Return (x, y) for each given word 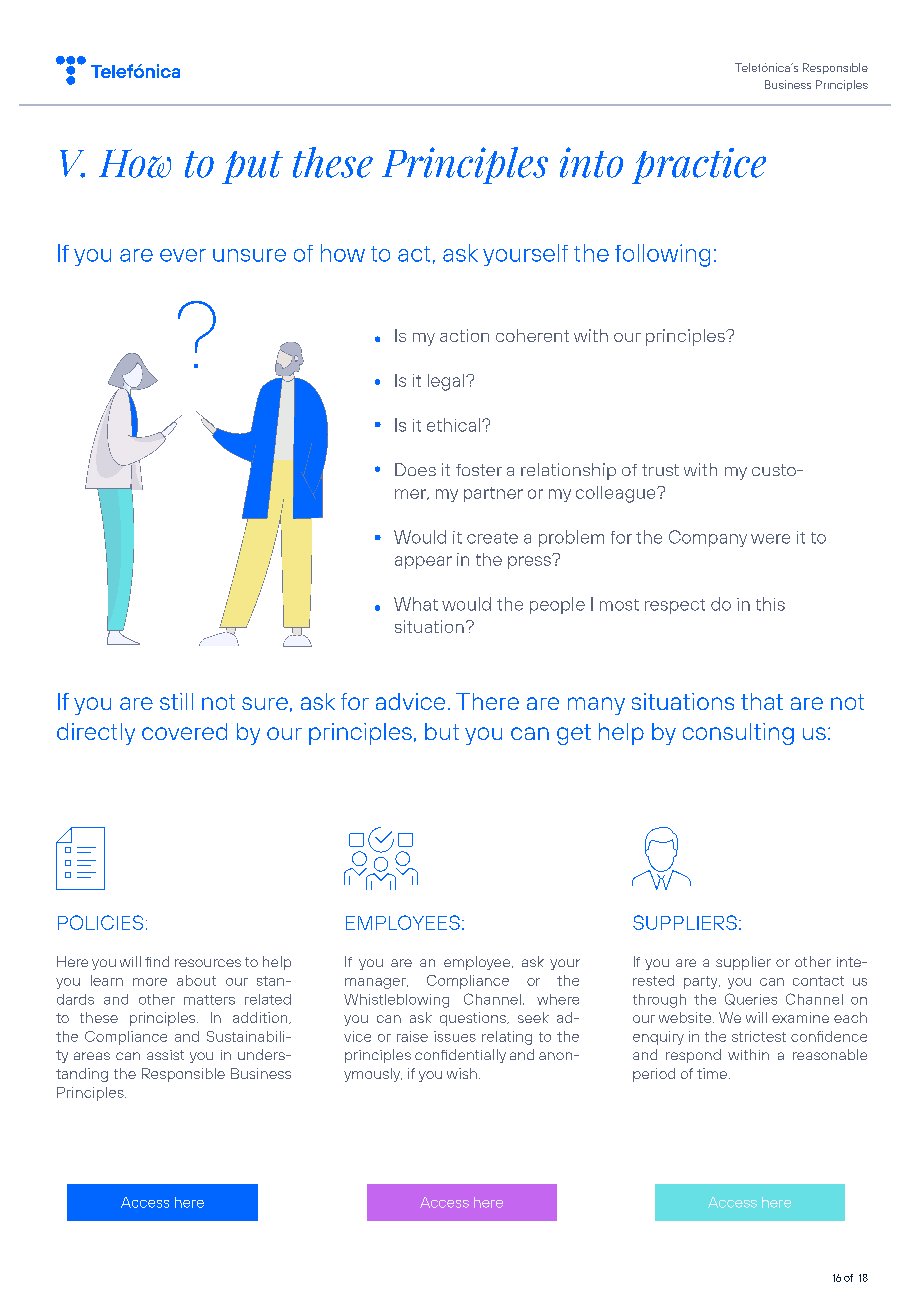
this (770, 604)
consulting (738, 734)
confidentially (460, 1056)
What (416, 604)
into (591, 162)
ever (183, 255)
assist (165, 1055)
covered (184, 731)
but (442, 731)
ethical (455, 425)
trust (660, 470)
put (252, 167)
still (176, 701)
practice (699, 166)
